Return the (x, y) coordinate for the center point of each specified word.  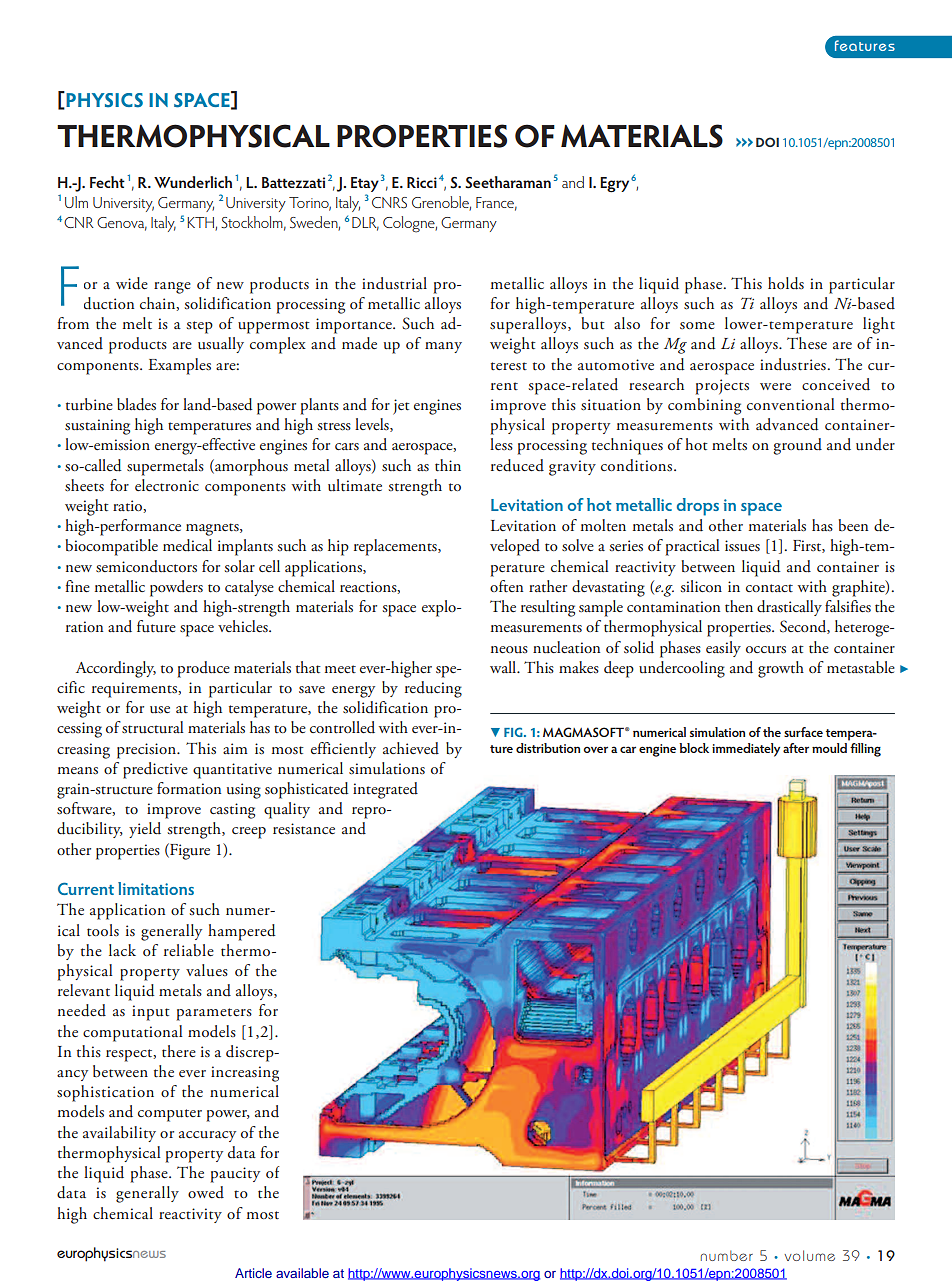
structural (153, 727)
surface (803, 732)
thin (448, 465)
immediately (746, 750)
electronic (167, 485)
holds (786, 283)
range (172, 288)
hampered (242, 932)
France (496, 203)
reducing (433, 689)
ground (797, 446)
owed (206, 1192)
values (207, 970)
